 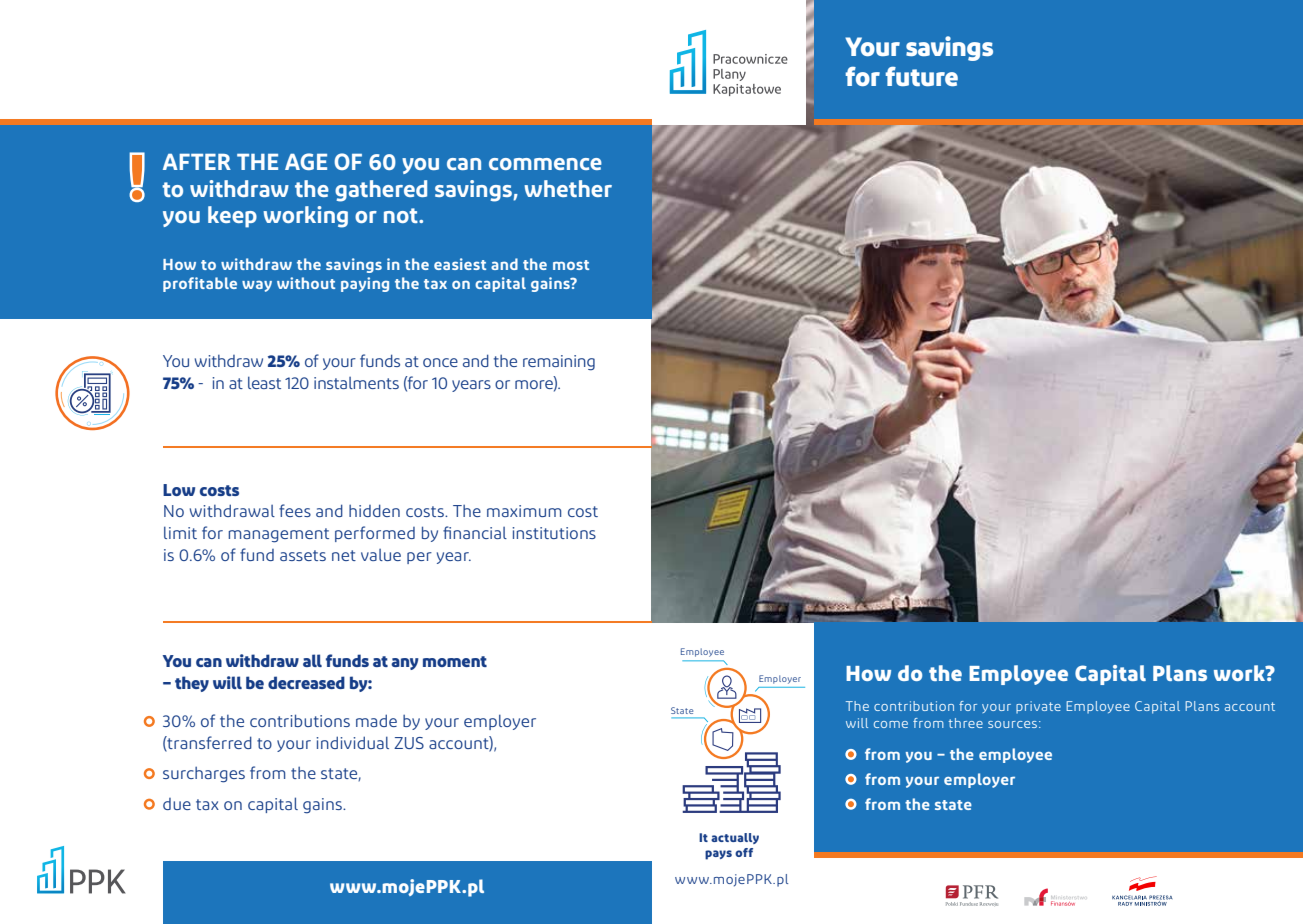 I want to click on future, so click(x=922, y=76).
